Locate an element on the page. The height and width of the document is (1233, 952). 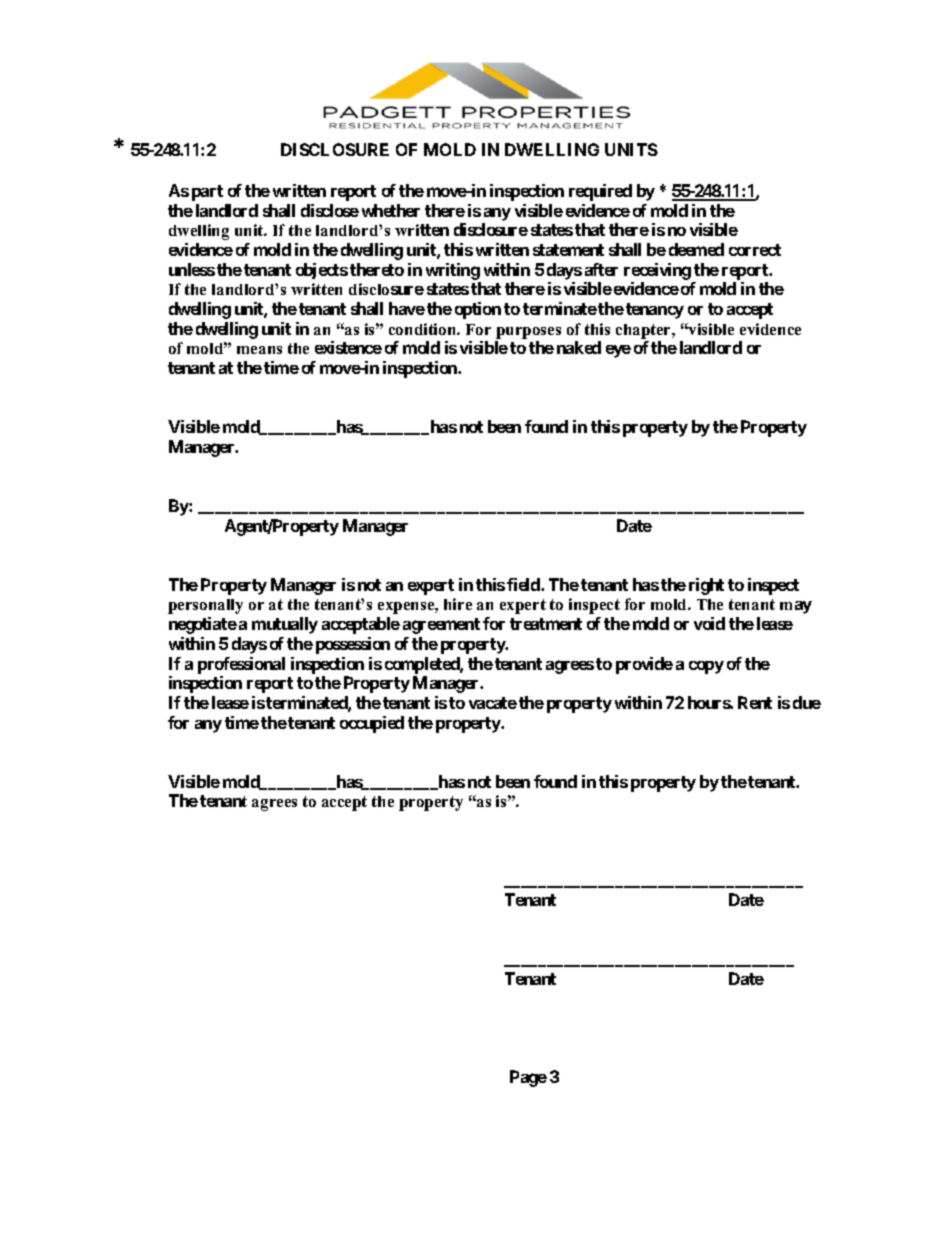
means is located at coordinates (259, 350).
